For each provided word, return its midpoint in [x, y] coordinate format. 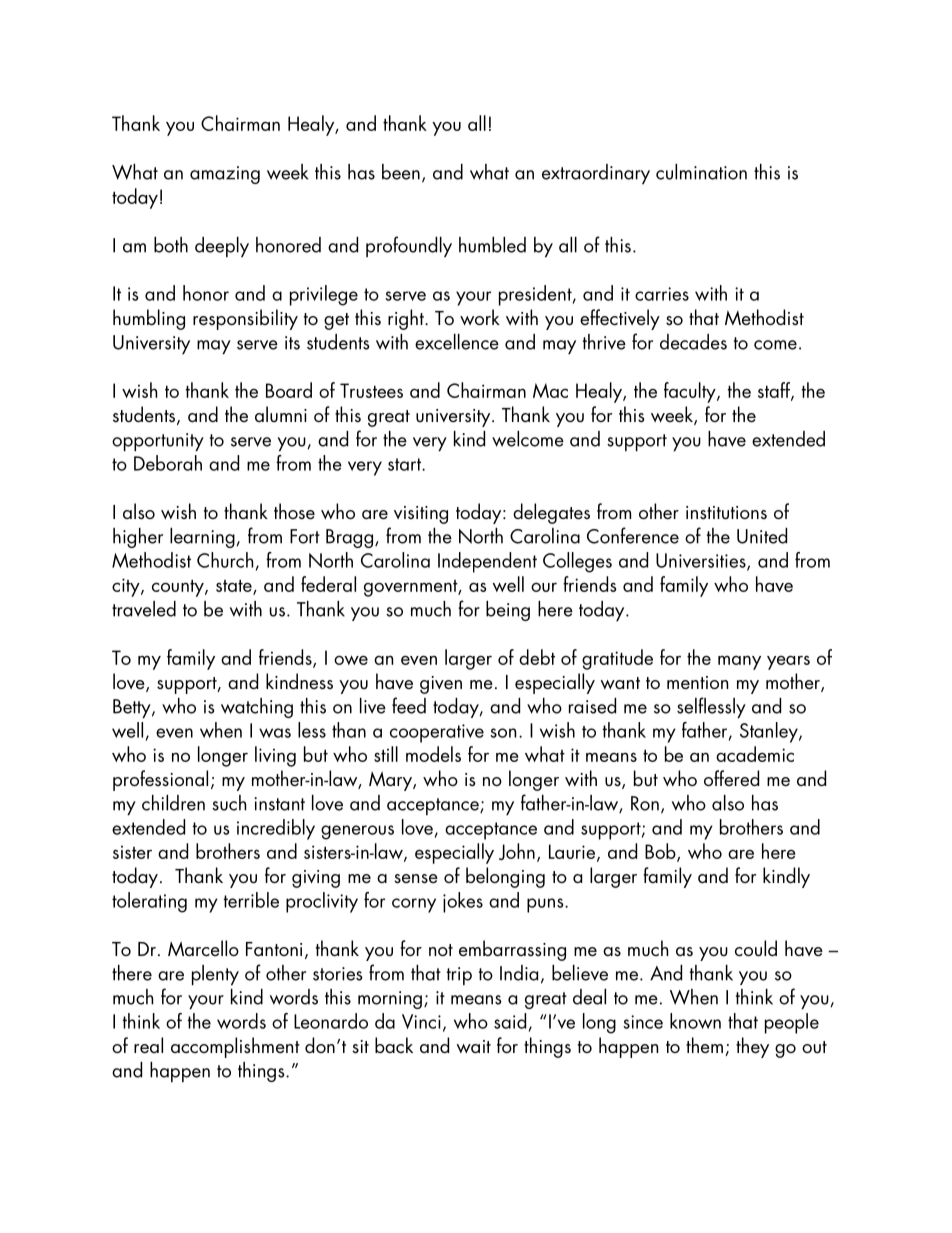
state [235, 587]
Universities [702, 562]
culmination [701, 172]
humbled [492, 245]
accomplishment [235, 1047]
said [510, 1021]
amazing [225, 175]
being [508, 611]
